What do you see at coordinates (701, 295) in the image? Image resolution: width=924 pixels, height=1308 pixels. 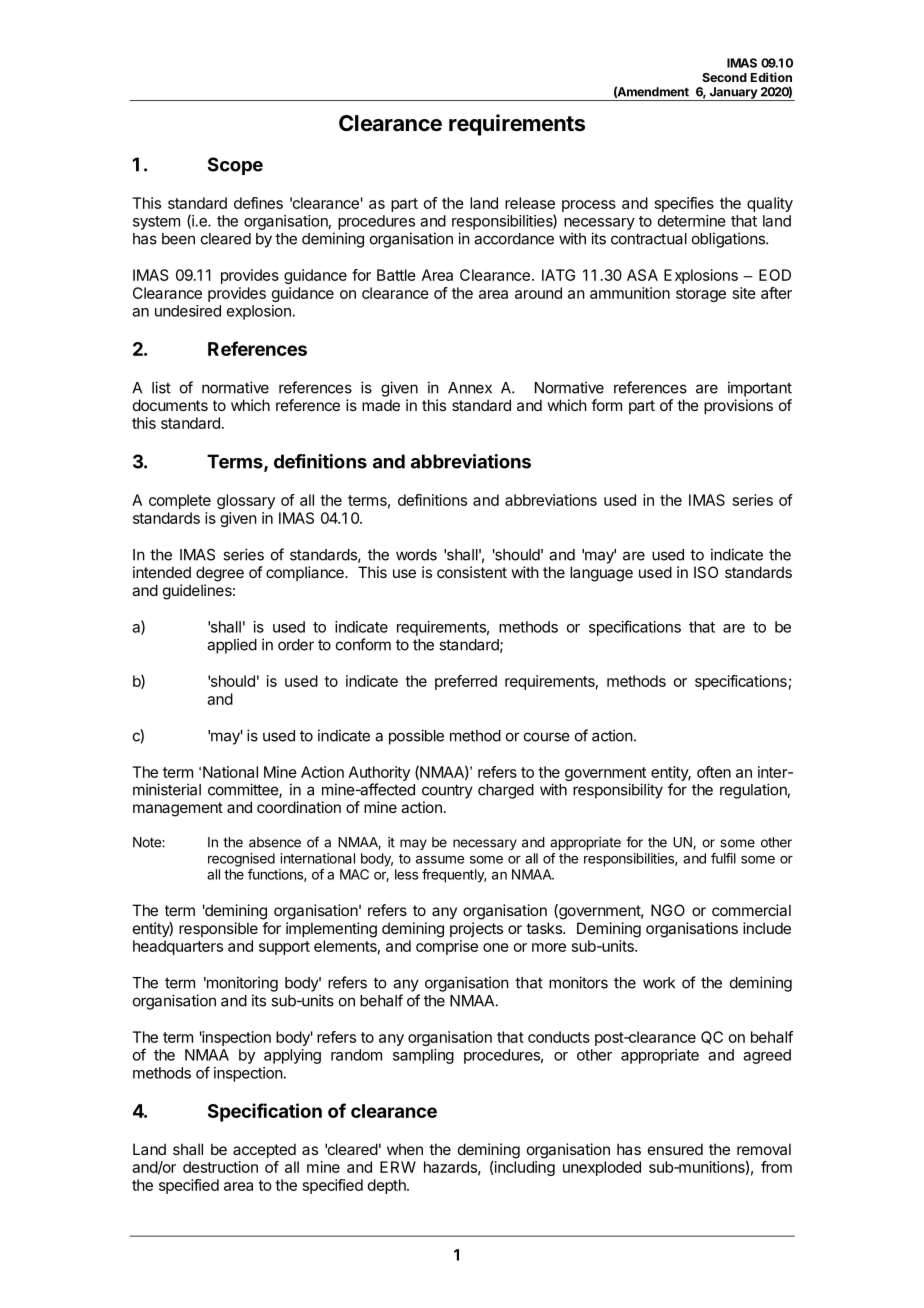 I see `storage` at bounding box center [701, 295].
